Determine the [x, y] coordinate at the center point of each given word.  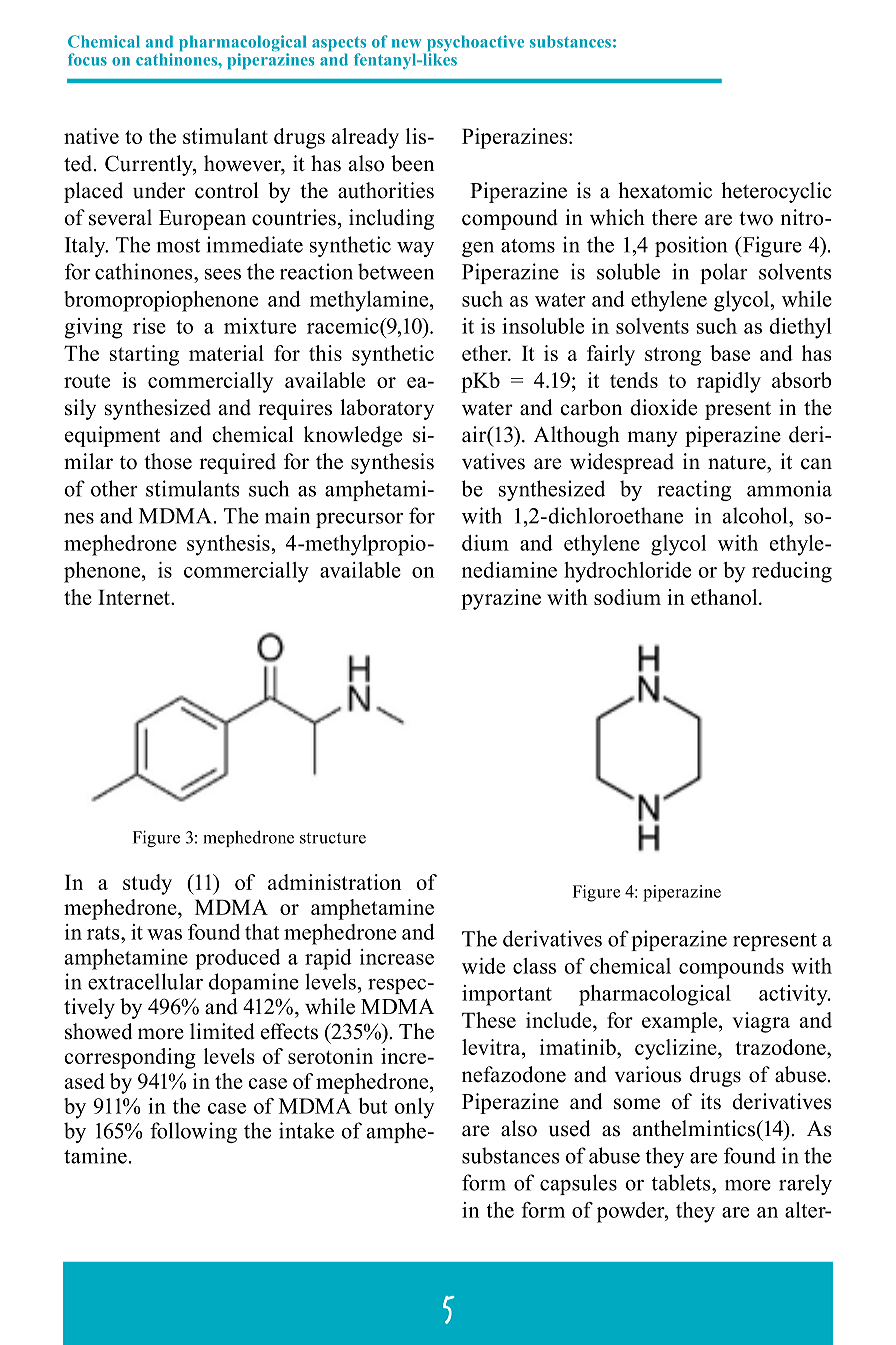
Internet [135, 597]
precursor [359, 520]
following [193, 1132]
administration [334, 882]
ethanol [725, 597]
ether [486, 353]
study [147, 884]
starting [144, 355]
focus [87, 59]
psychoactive [474, 44]
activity [794, 995]
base [730, 353]
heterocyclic [776, 192]
